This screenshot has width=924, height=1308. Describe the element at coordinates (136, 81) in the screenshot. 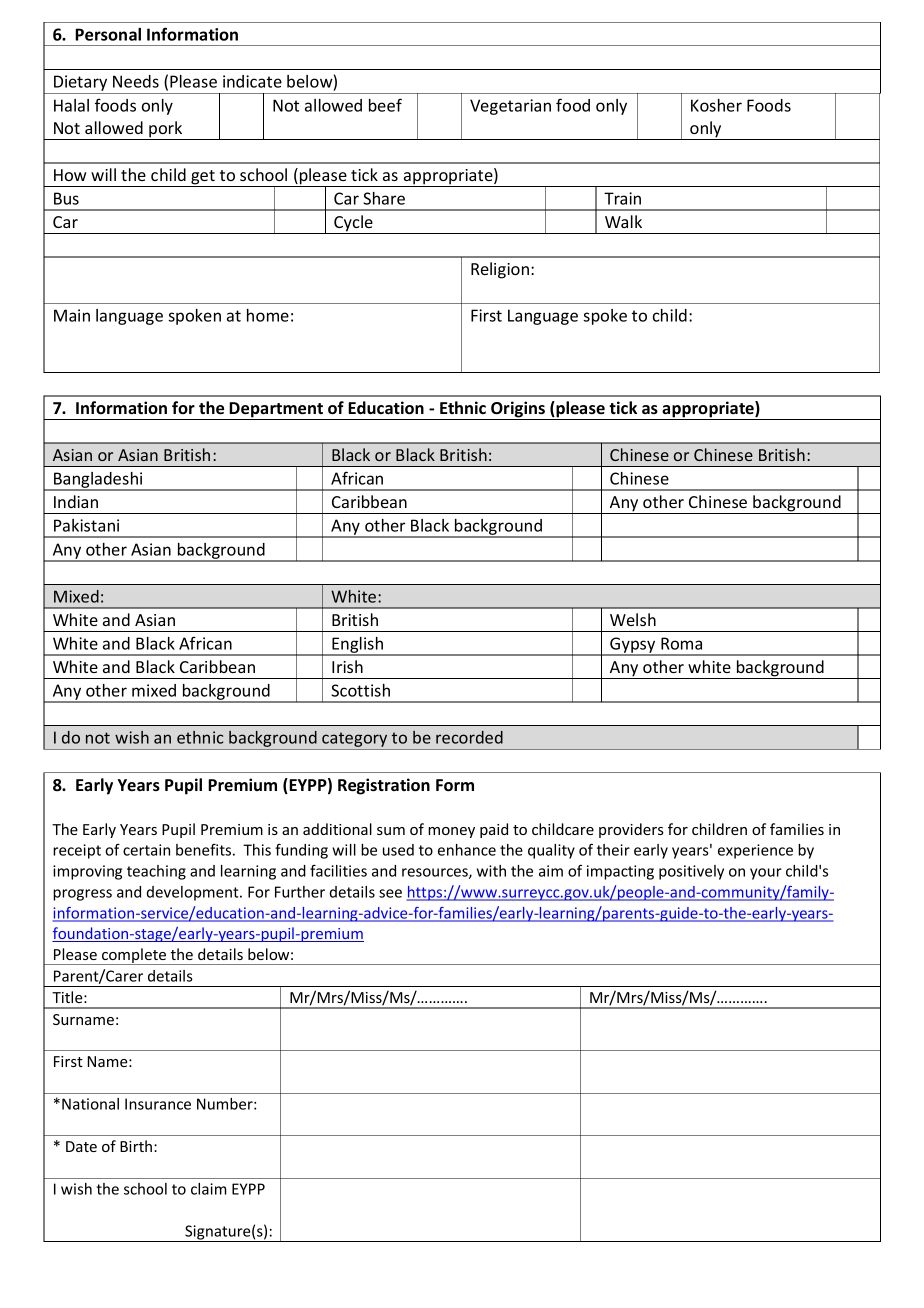

I see `Needs` at that location.
